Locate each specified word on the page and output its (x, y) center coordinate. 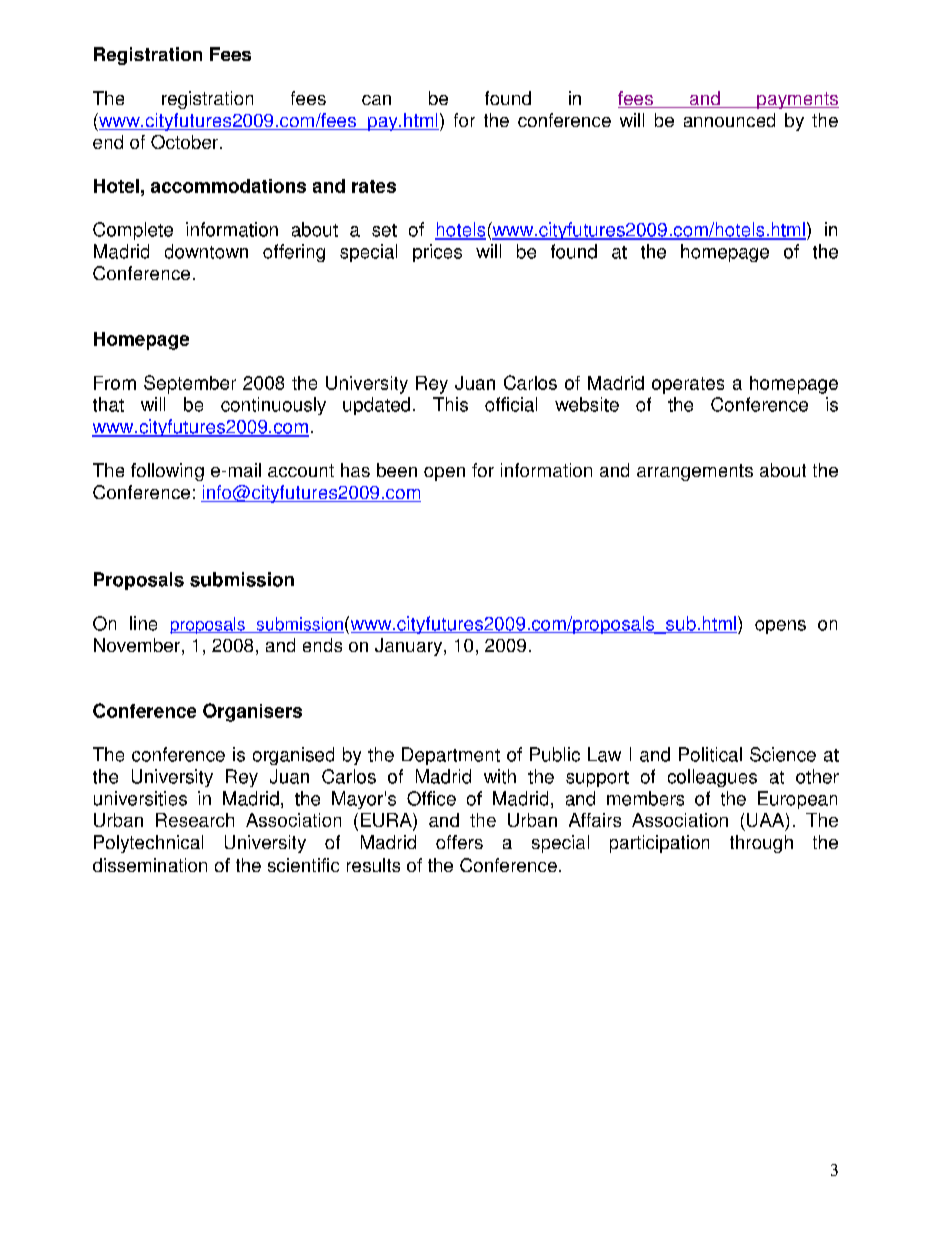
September (190, 384)
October (186, 142)
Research (195, 820)
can (376, 100)
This (450, 404)
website (587, 404)
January (410, 647)
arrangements (695, 472)
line (143, 623)
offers (459, 842)
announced (729, 120)
